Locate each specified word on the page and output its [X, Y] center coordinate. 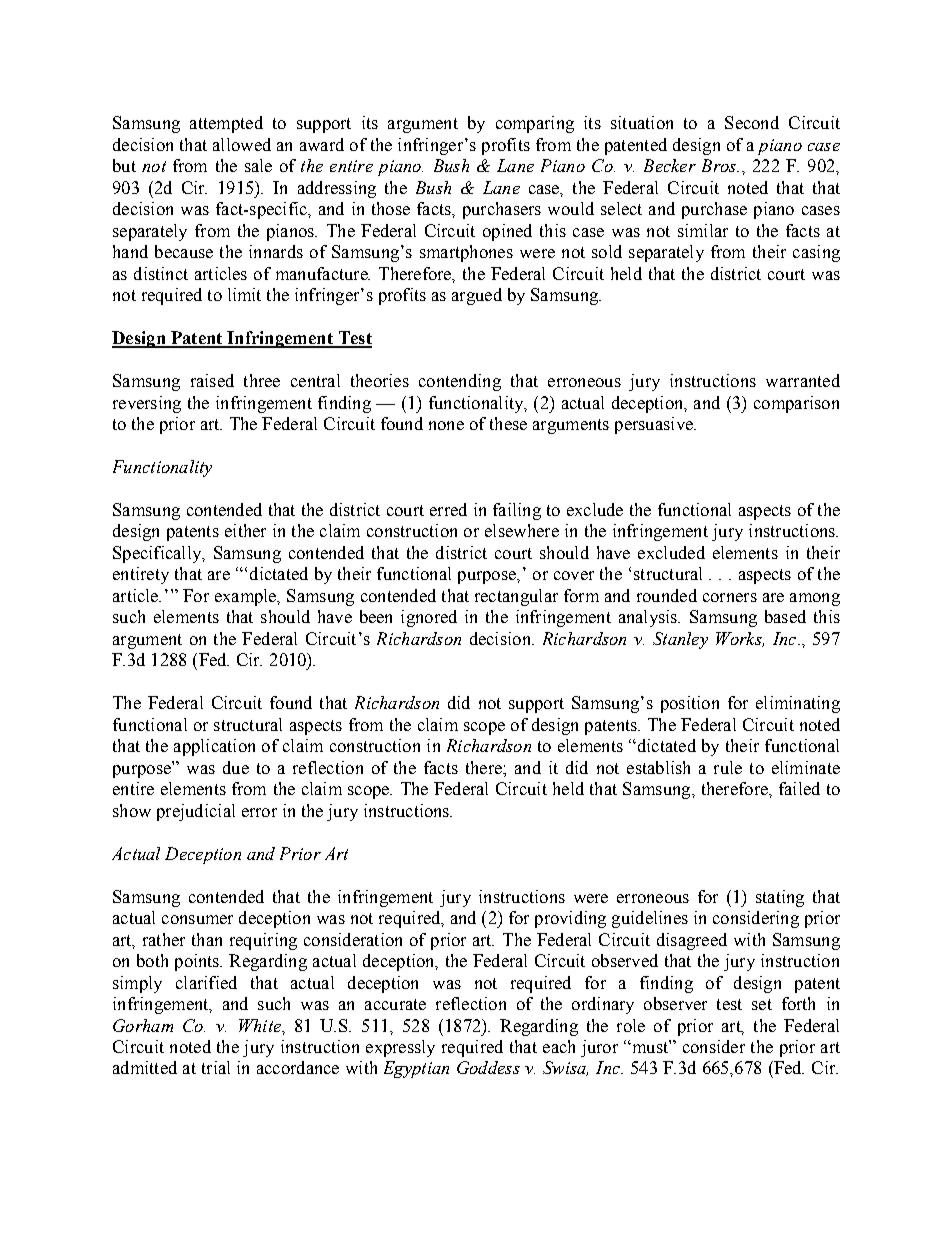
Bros [720, 165]
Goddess [488, 1067]
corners [730, 597]
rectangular [516, 597]
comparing [535, 124]
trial [216, 1067]
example [247, 597]
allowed [242, 144]
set [762, 1004]
